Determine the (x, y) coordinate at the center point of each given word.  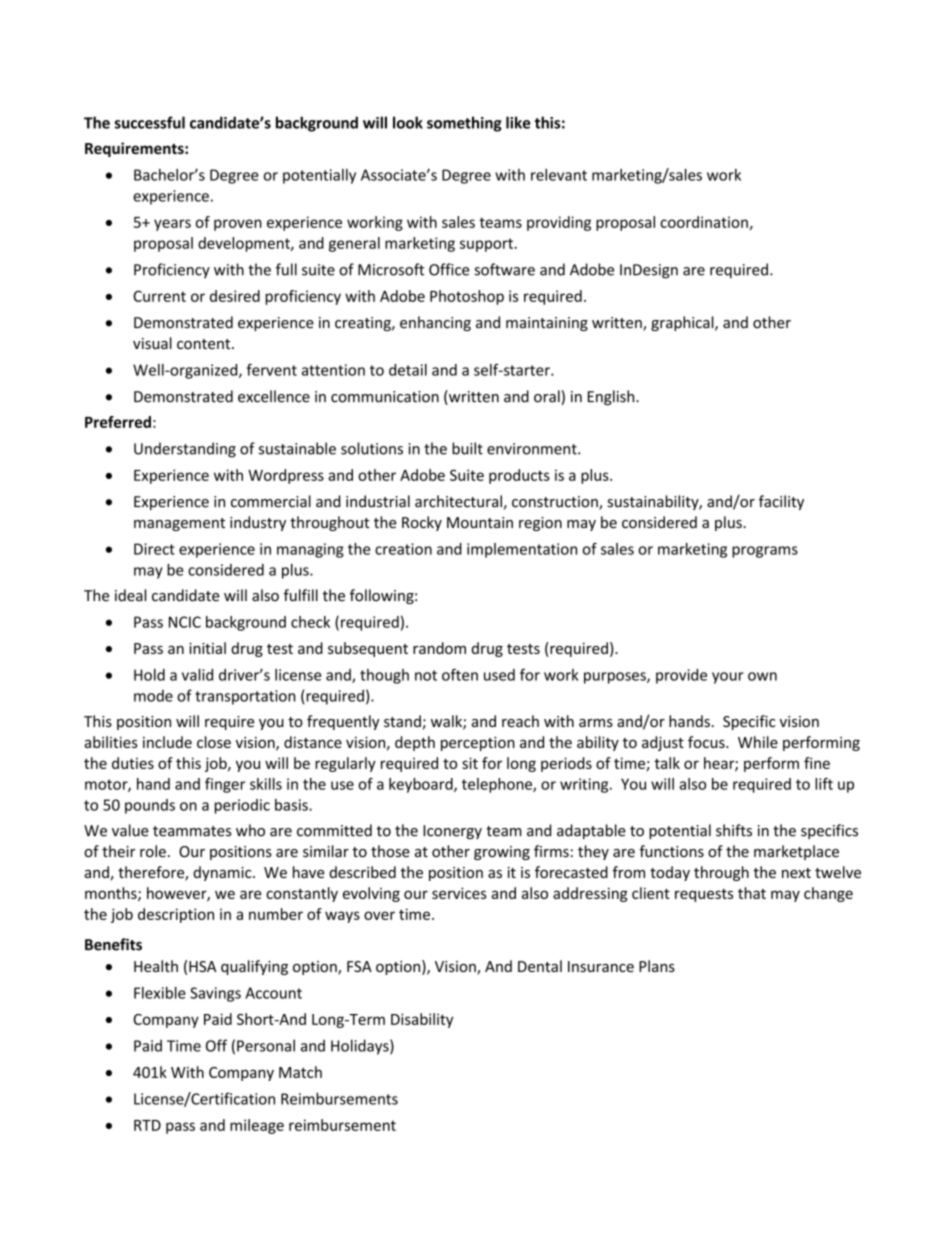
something (464, 124)
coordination (704, 222)
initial (207, 648)
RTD (147, 1125)
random (439, 648)
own (762, 676)
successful (150, 122)
